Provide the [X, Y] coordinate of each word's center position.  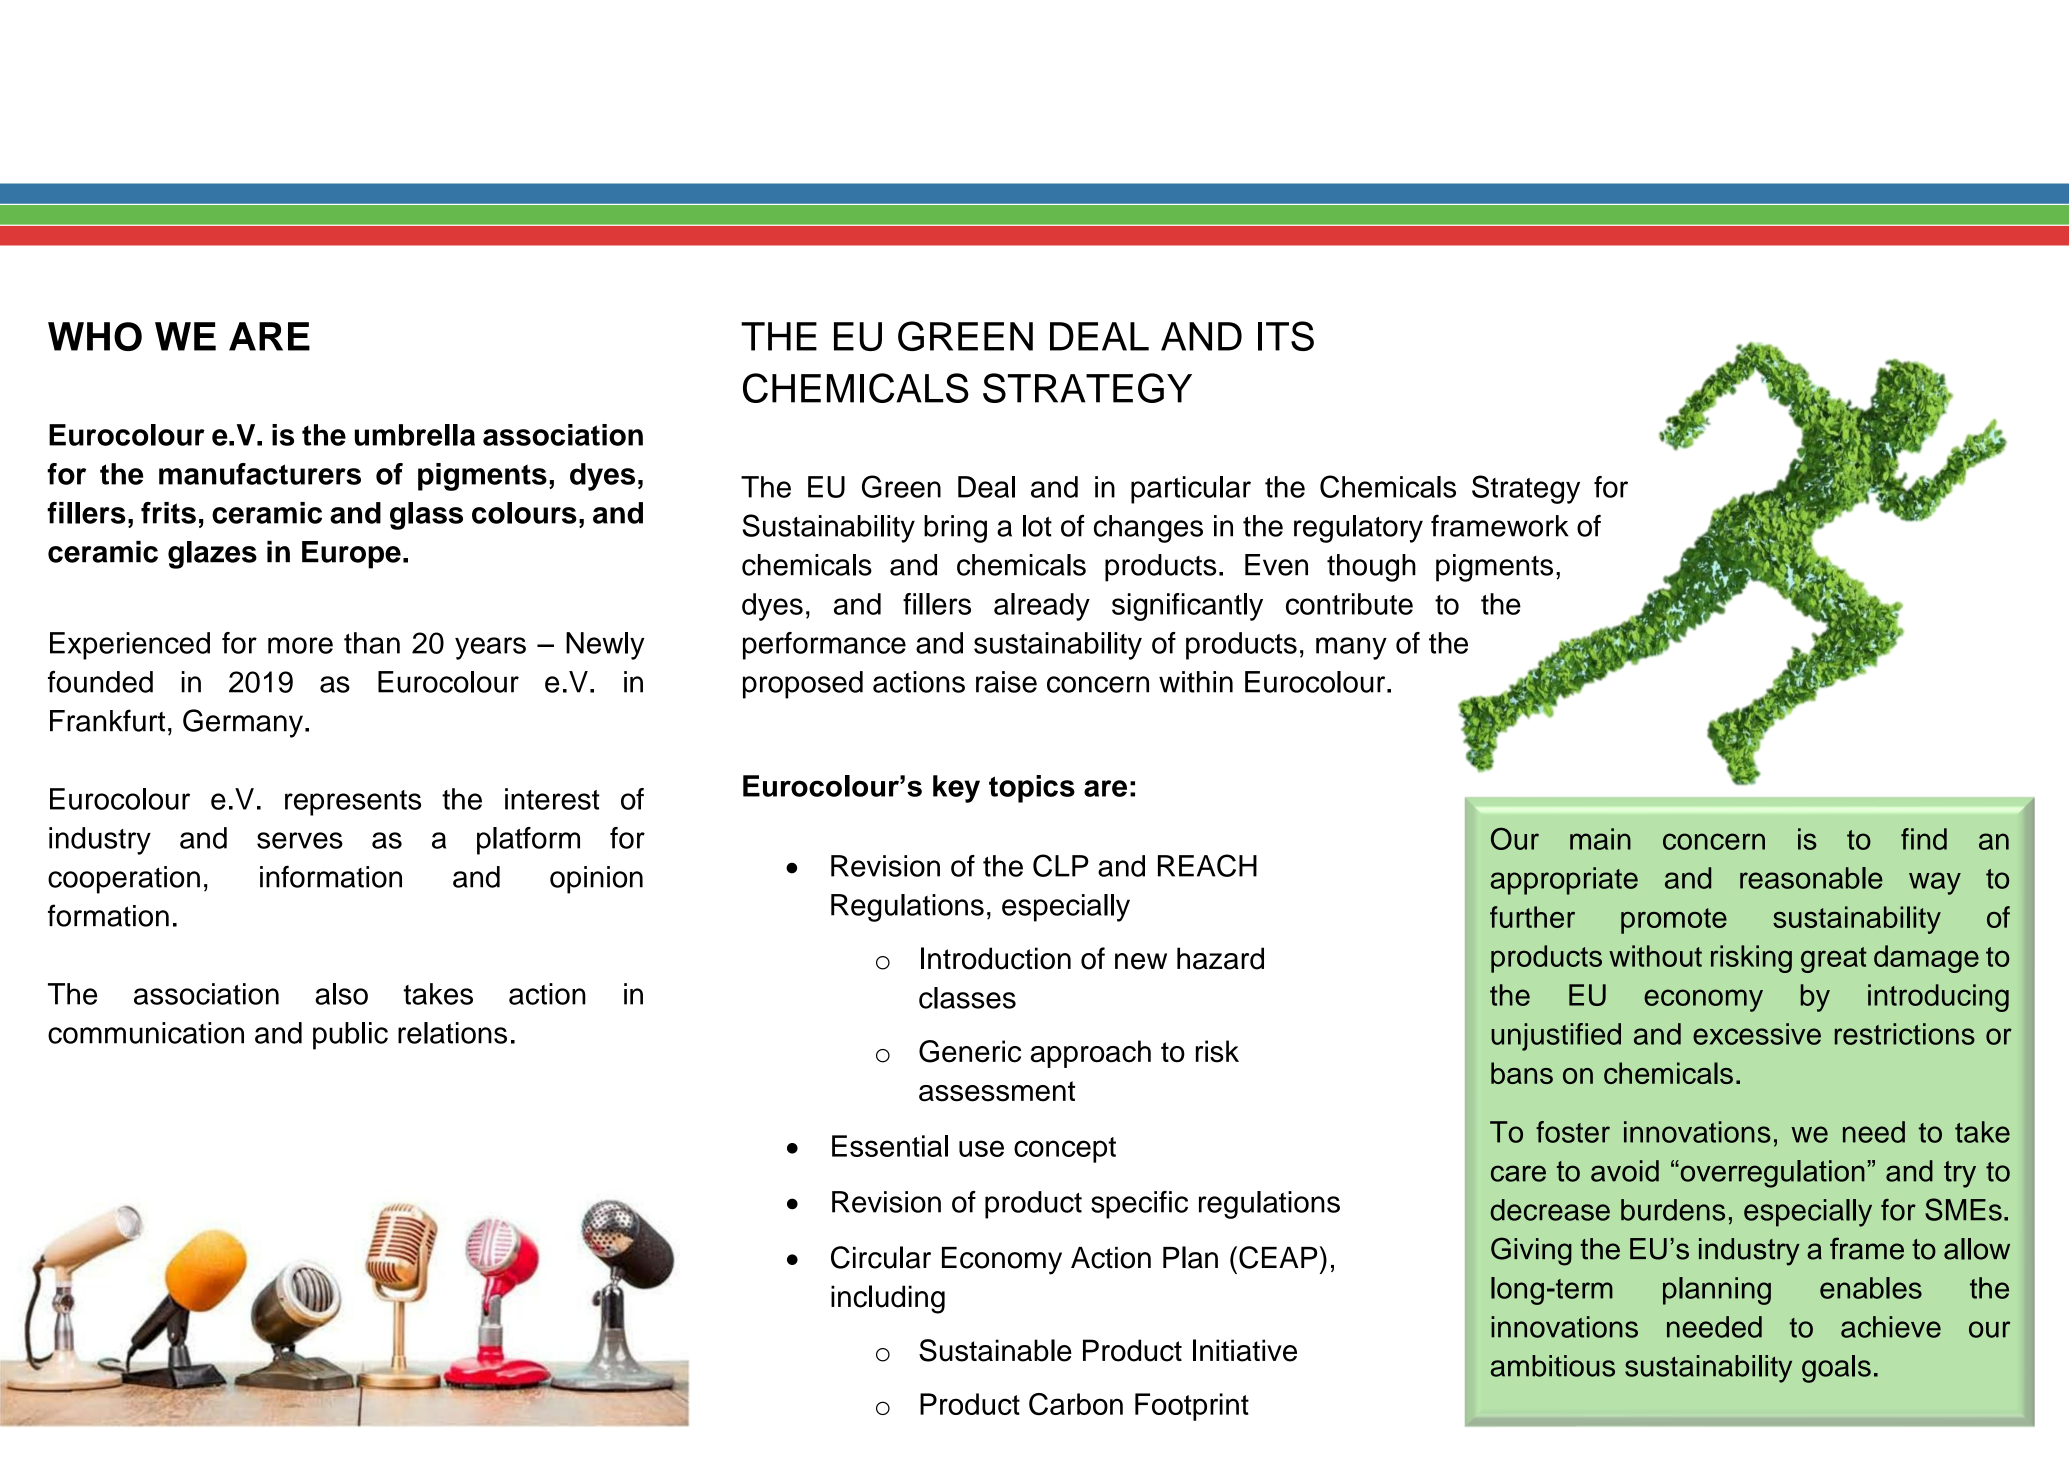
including [888, 1299]
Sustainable [995, 1350]
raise [1006, 682]
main [1600, 839]
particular [1191, 490]
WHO [95, 336]
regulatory [1358, 529]
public [350, 1036]
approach [1091, 1054]
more [300, 645]
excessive [1757, 1034]
